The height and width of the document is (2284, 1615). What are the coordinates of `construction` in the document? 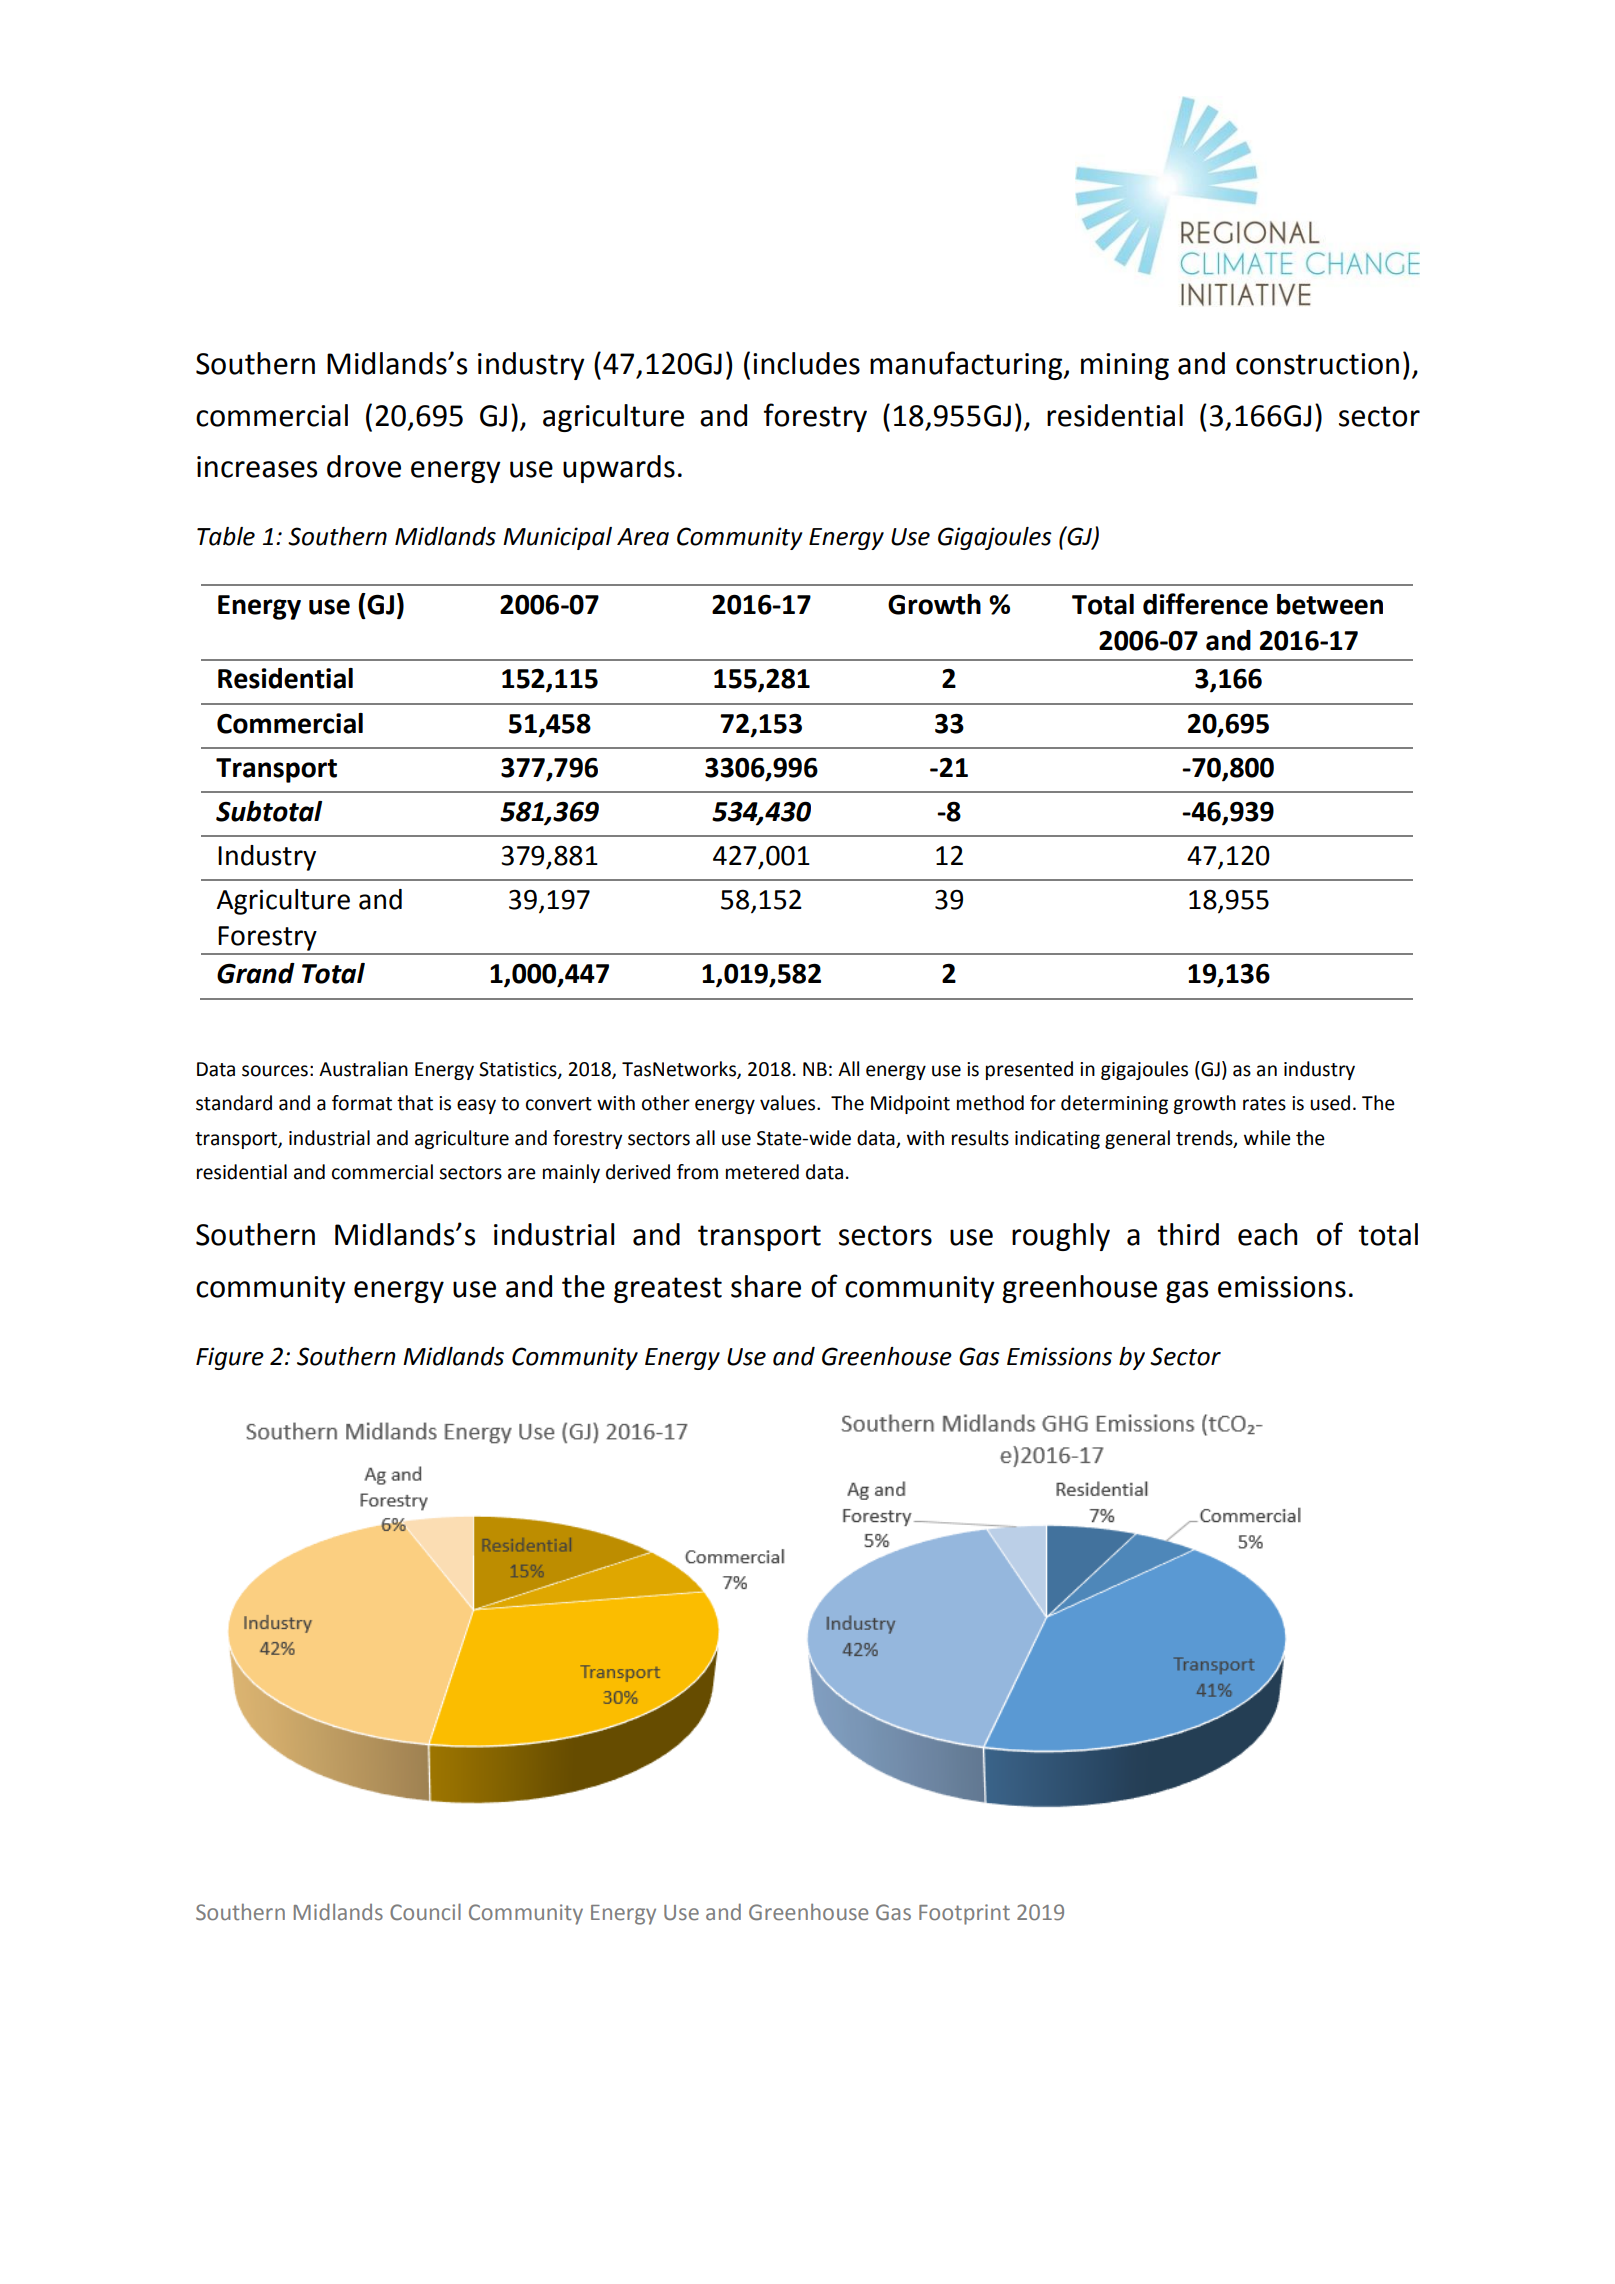 It's located at (1317, 364).
